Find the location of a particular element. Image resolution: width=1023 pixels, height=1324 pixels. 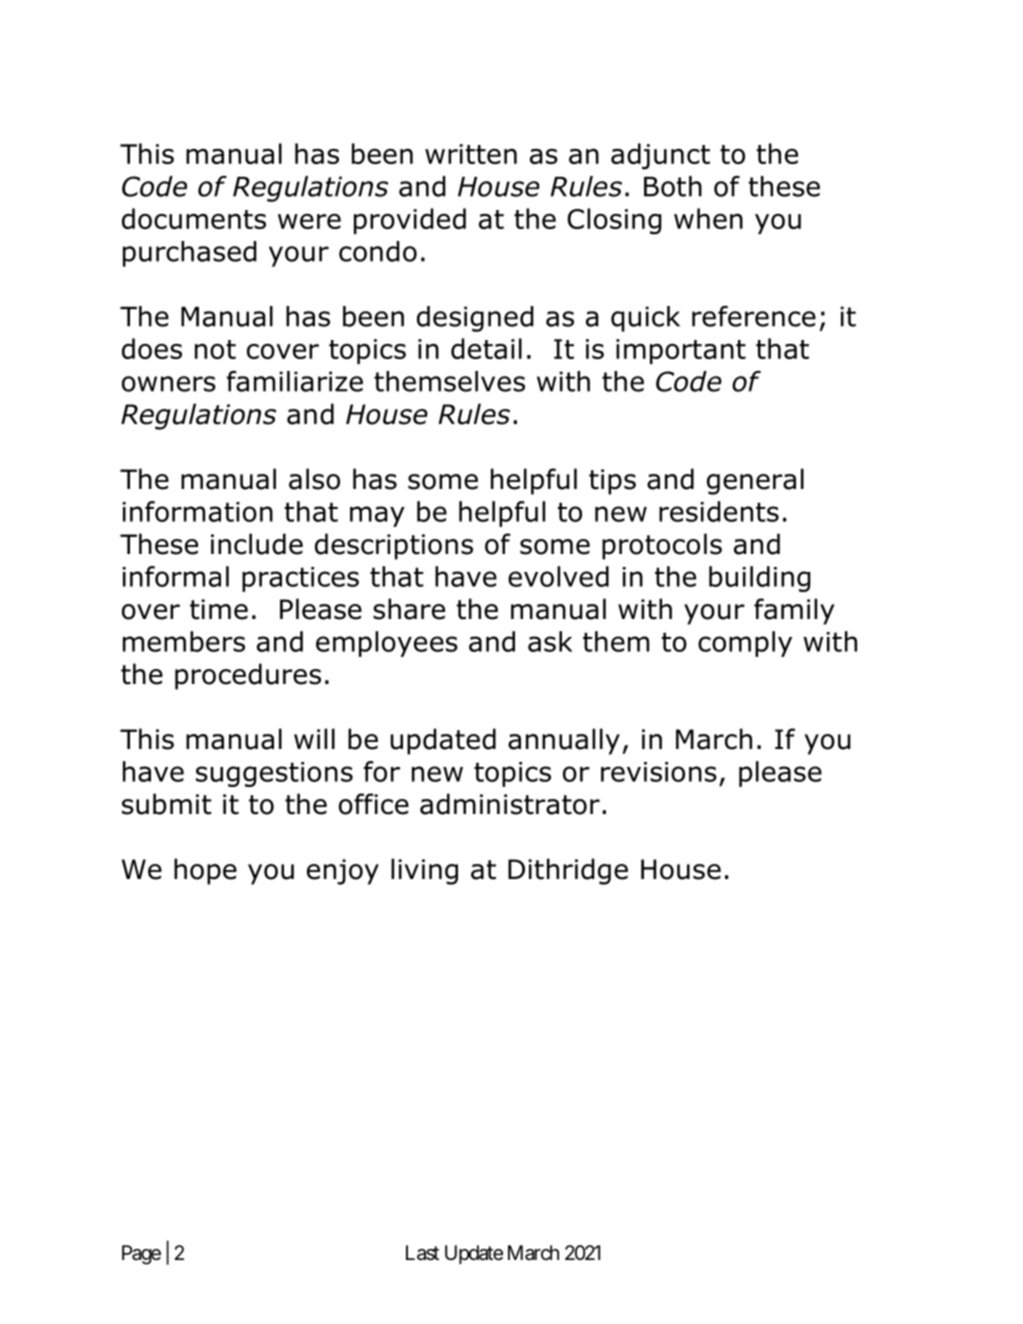

building is located at coordinates (760, 579).
